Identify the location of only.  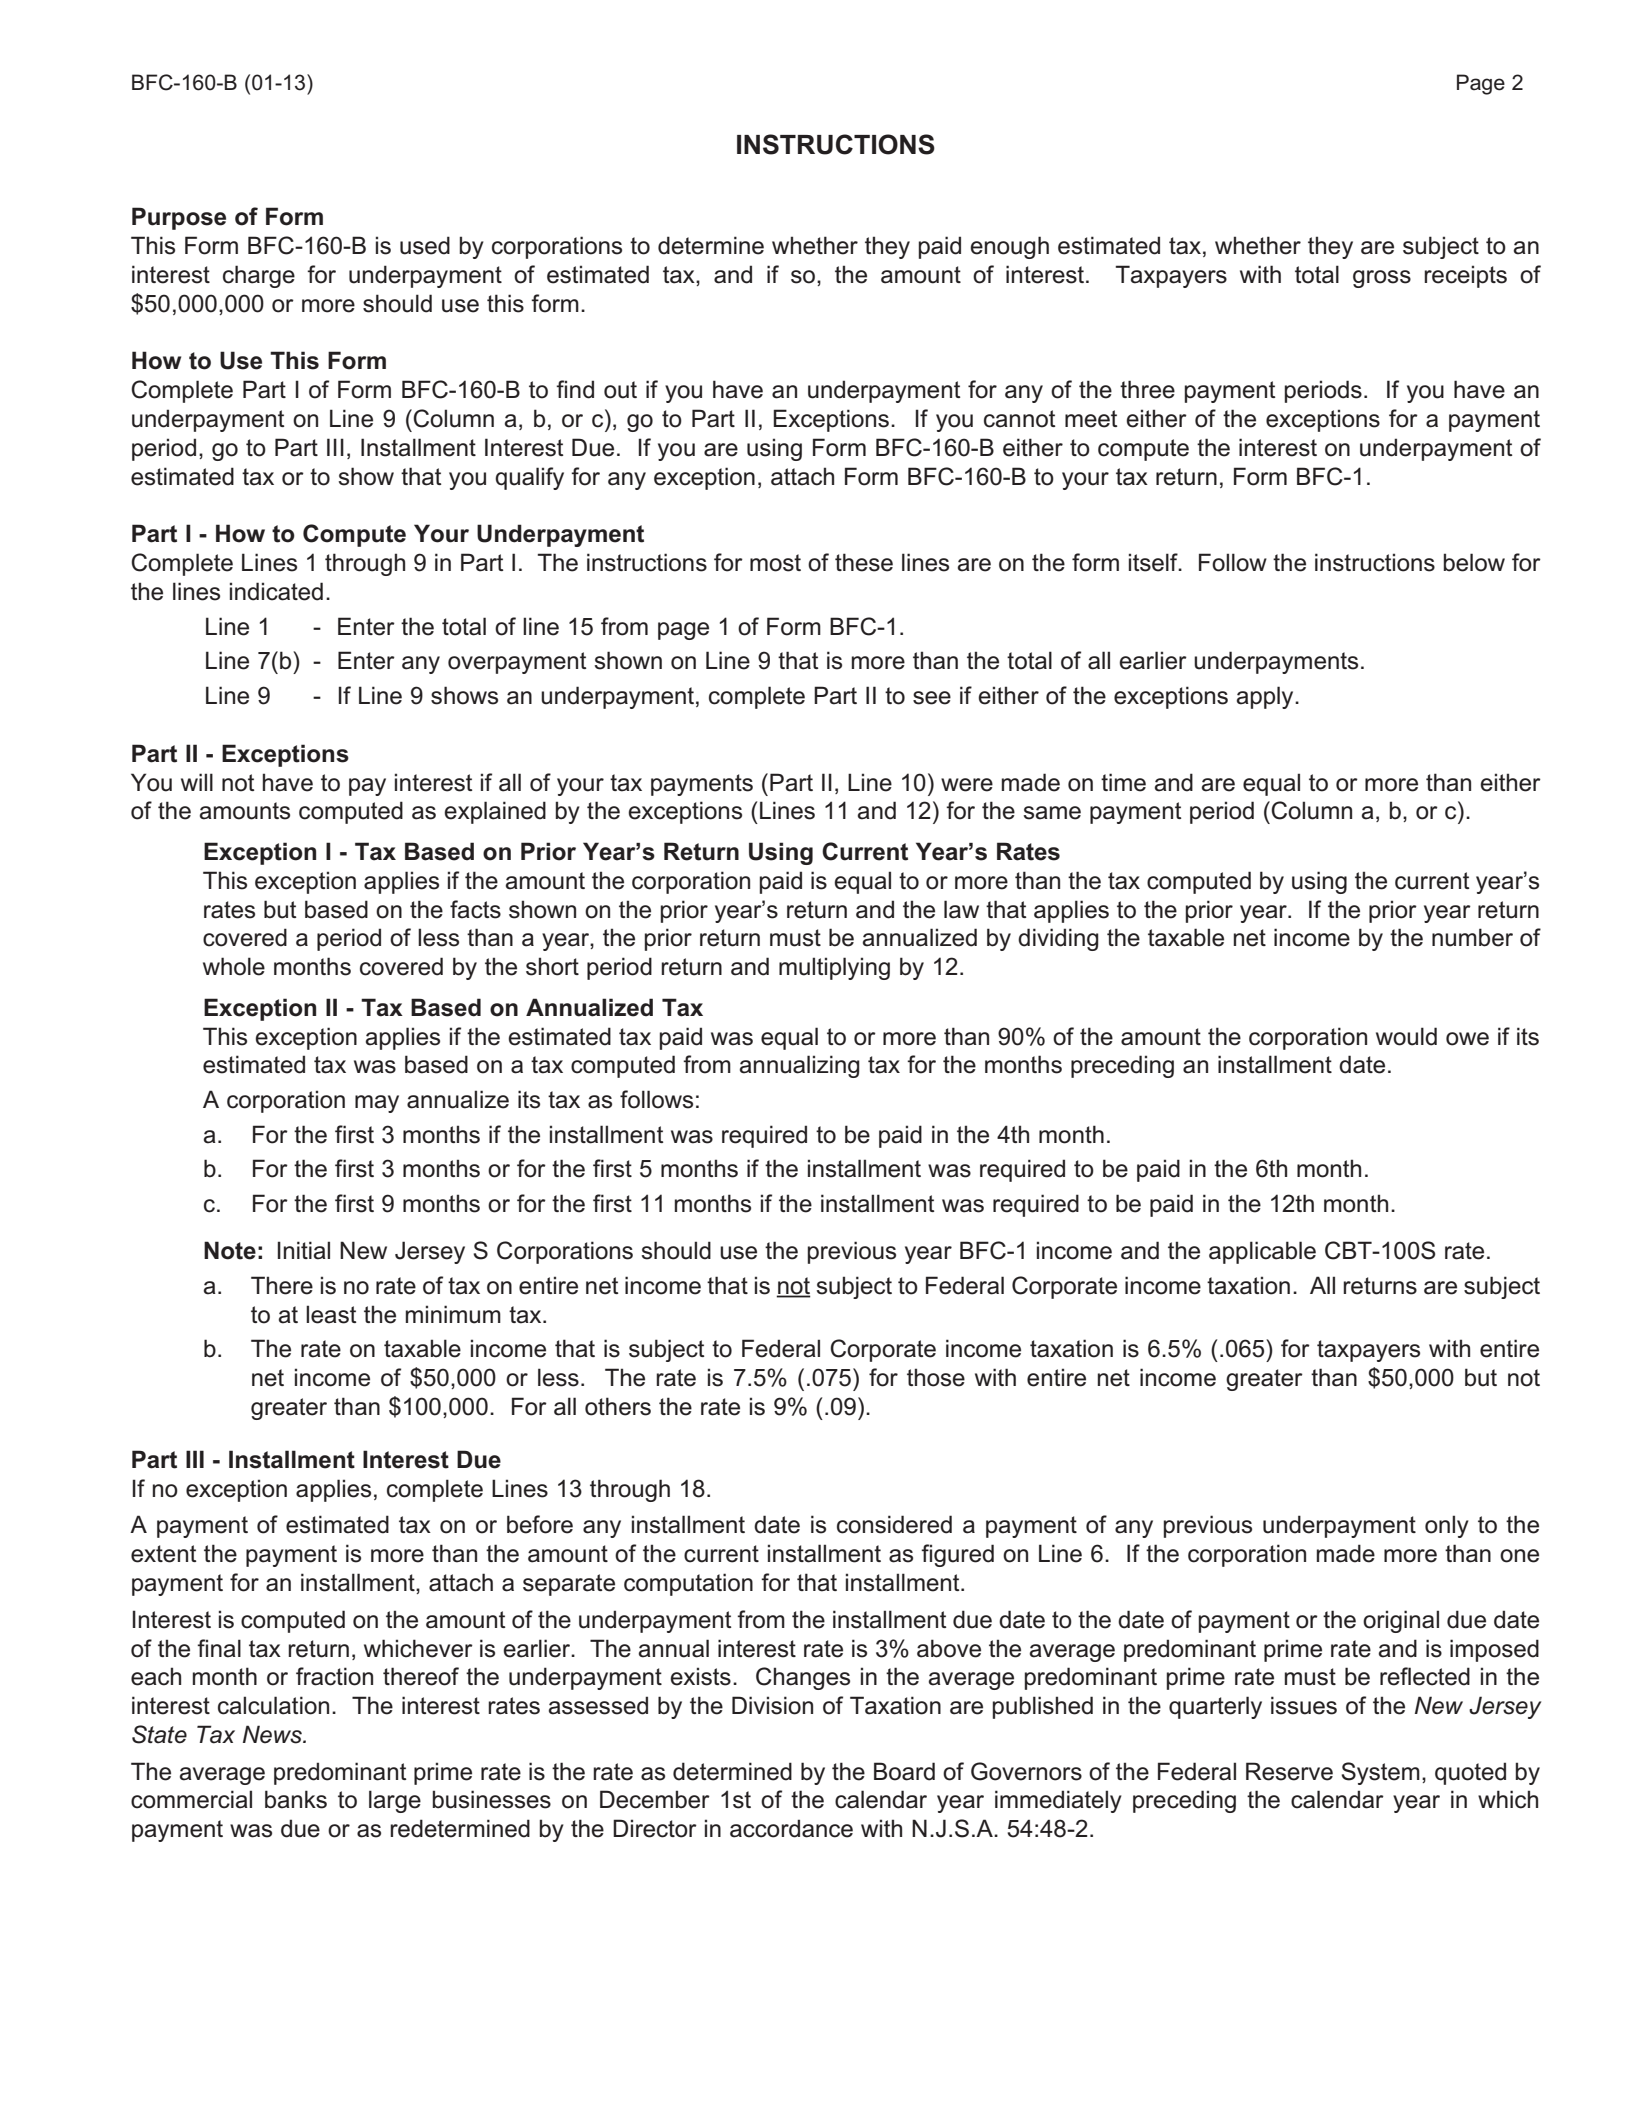
(1447, 1526).
